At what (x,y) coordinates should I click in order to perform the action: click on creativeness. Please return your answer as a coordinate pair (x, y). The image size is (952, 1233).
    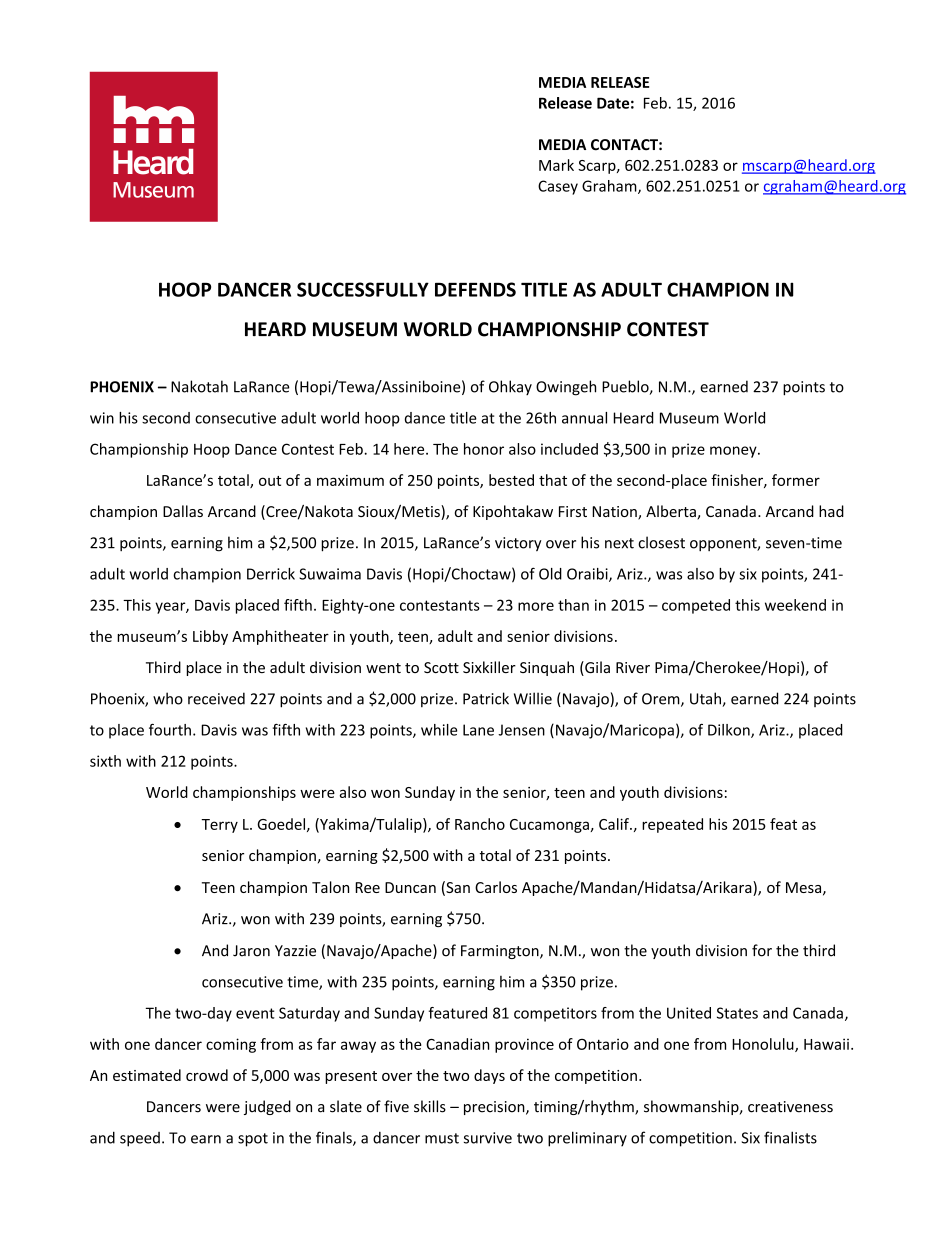
    Looking at the image, I should click on (790, 1107).
